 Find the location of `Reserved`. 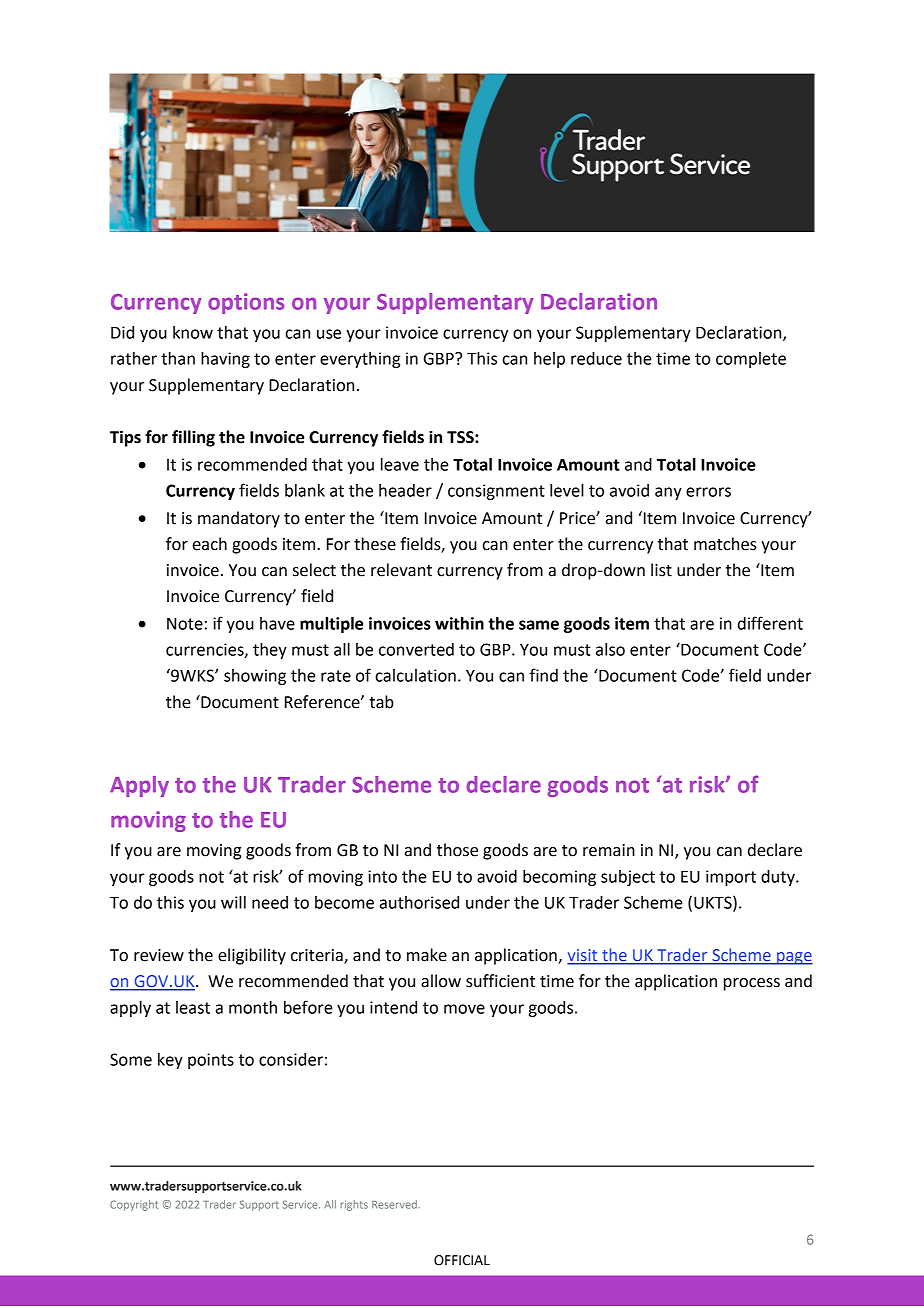

Reserved is located at coordinates (394, 1204).
